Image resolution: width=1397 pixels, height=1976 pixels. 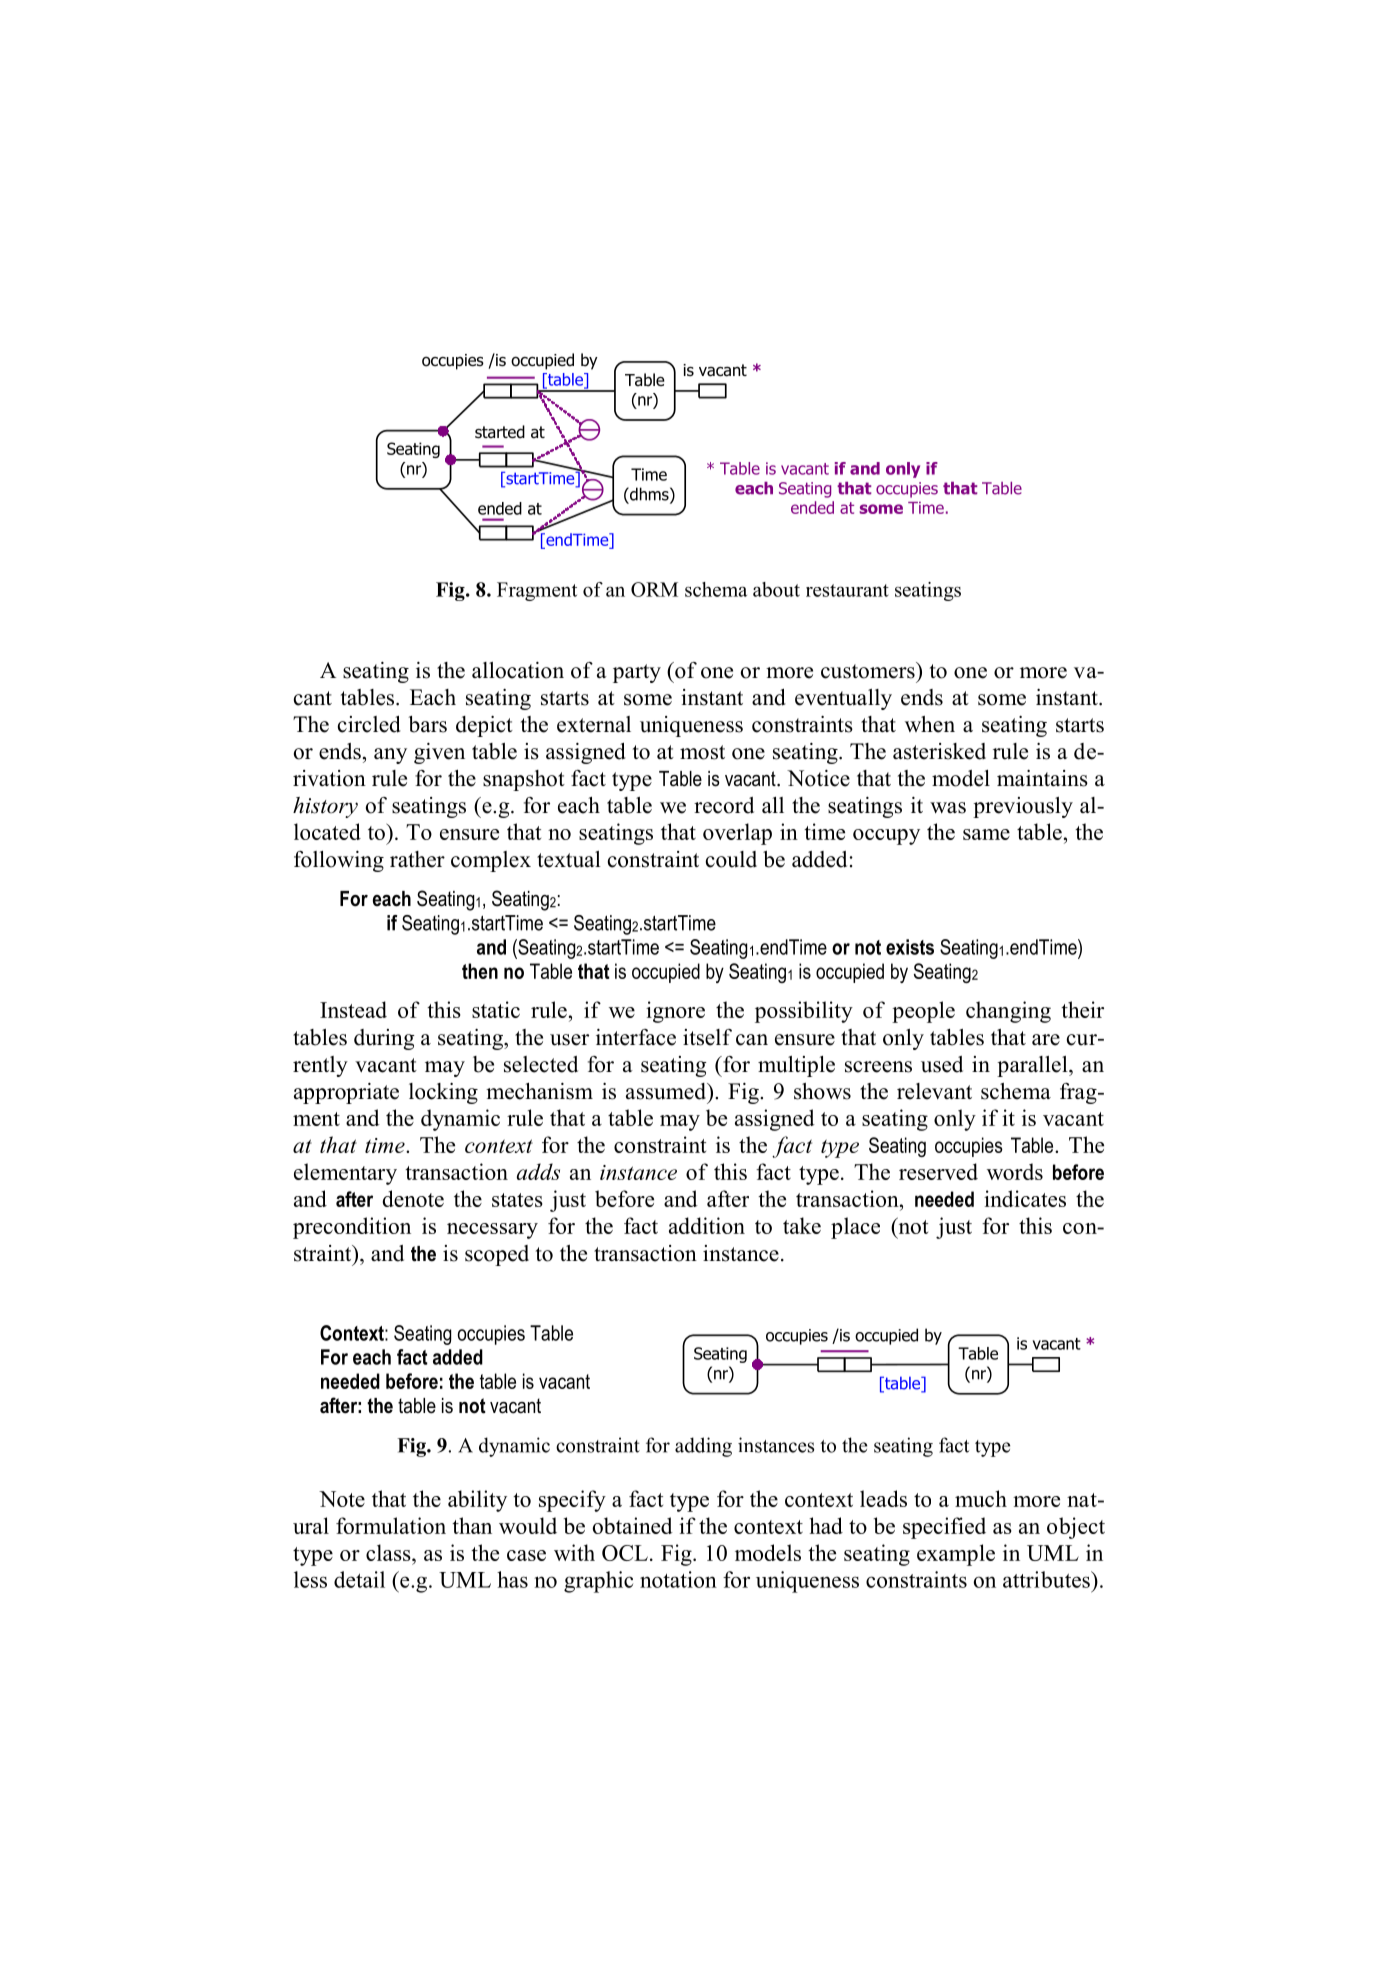 I want to click on relevant, so click(x=934, y=1091).
